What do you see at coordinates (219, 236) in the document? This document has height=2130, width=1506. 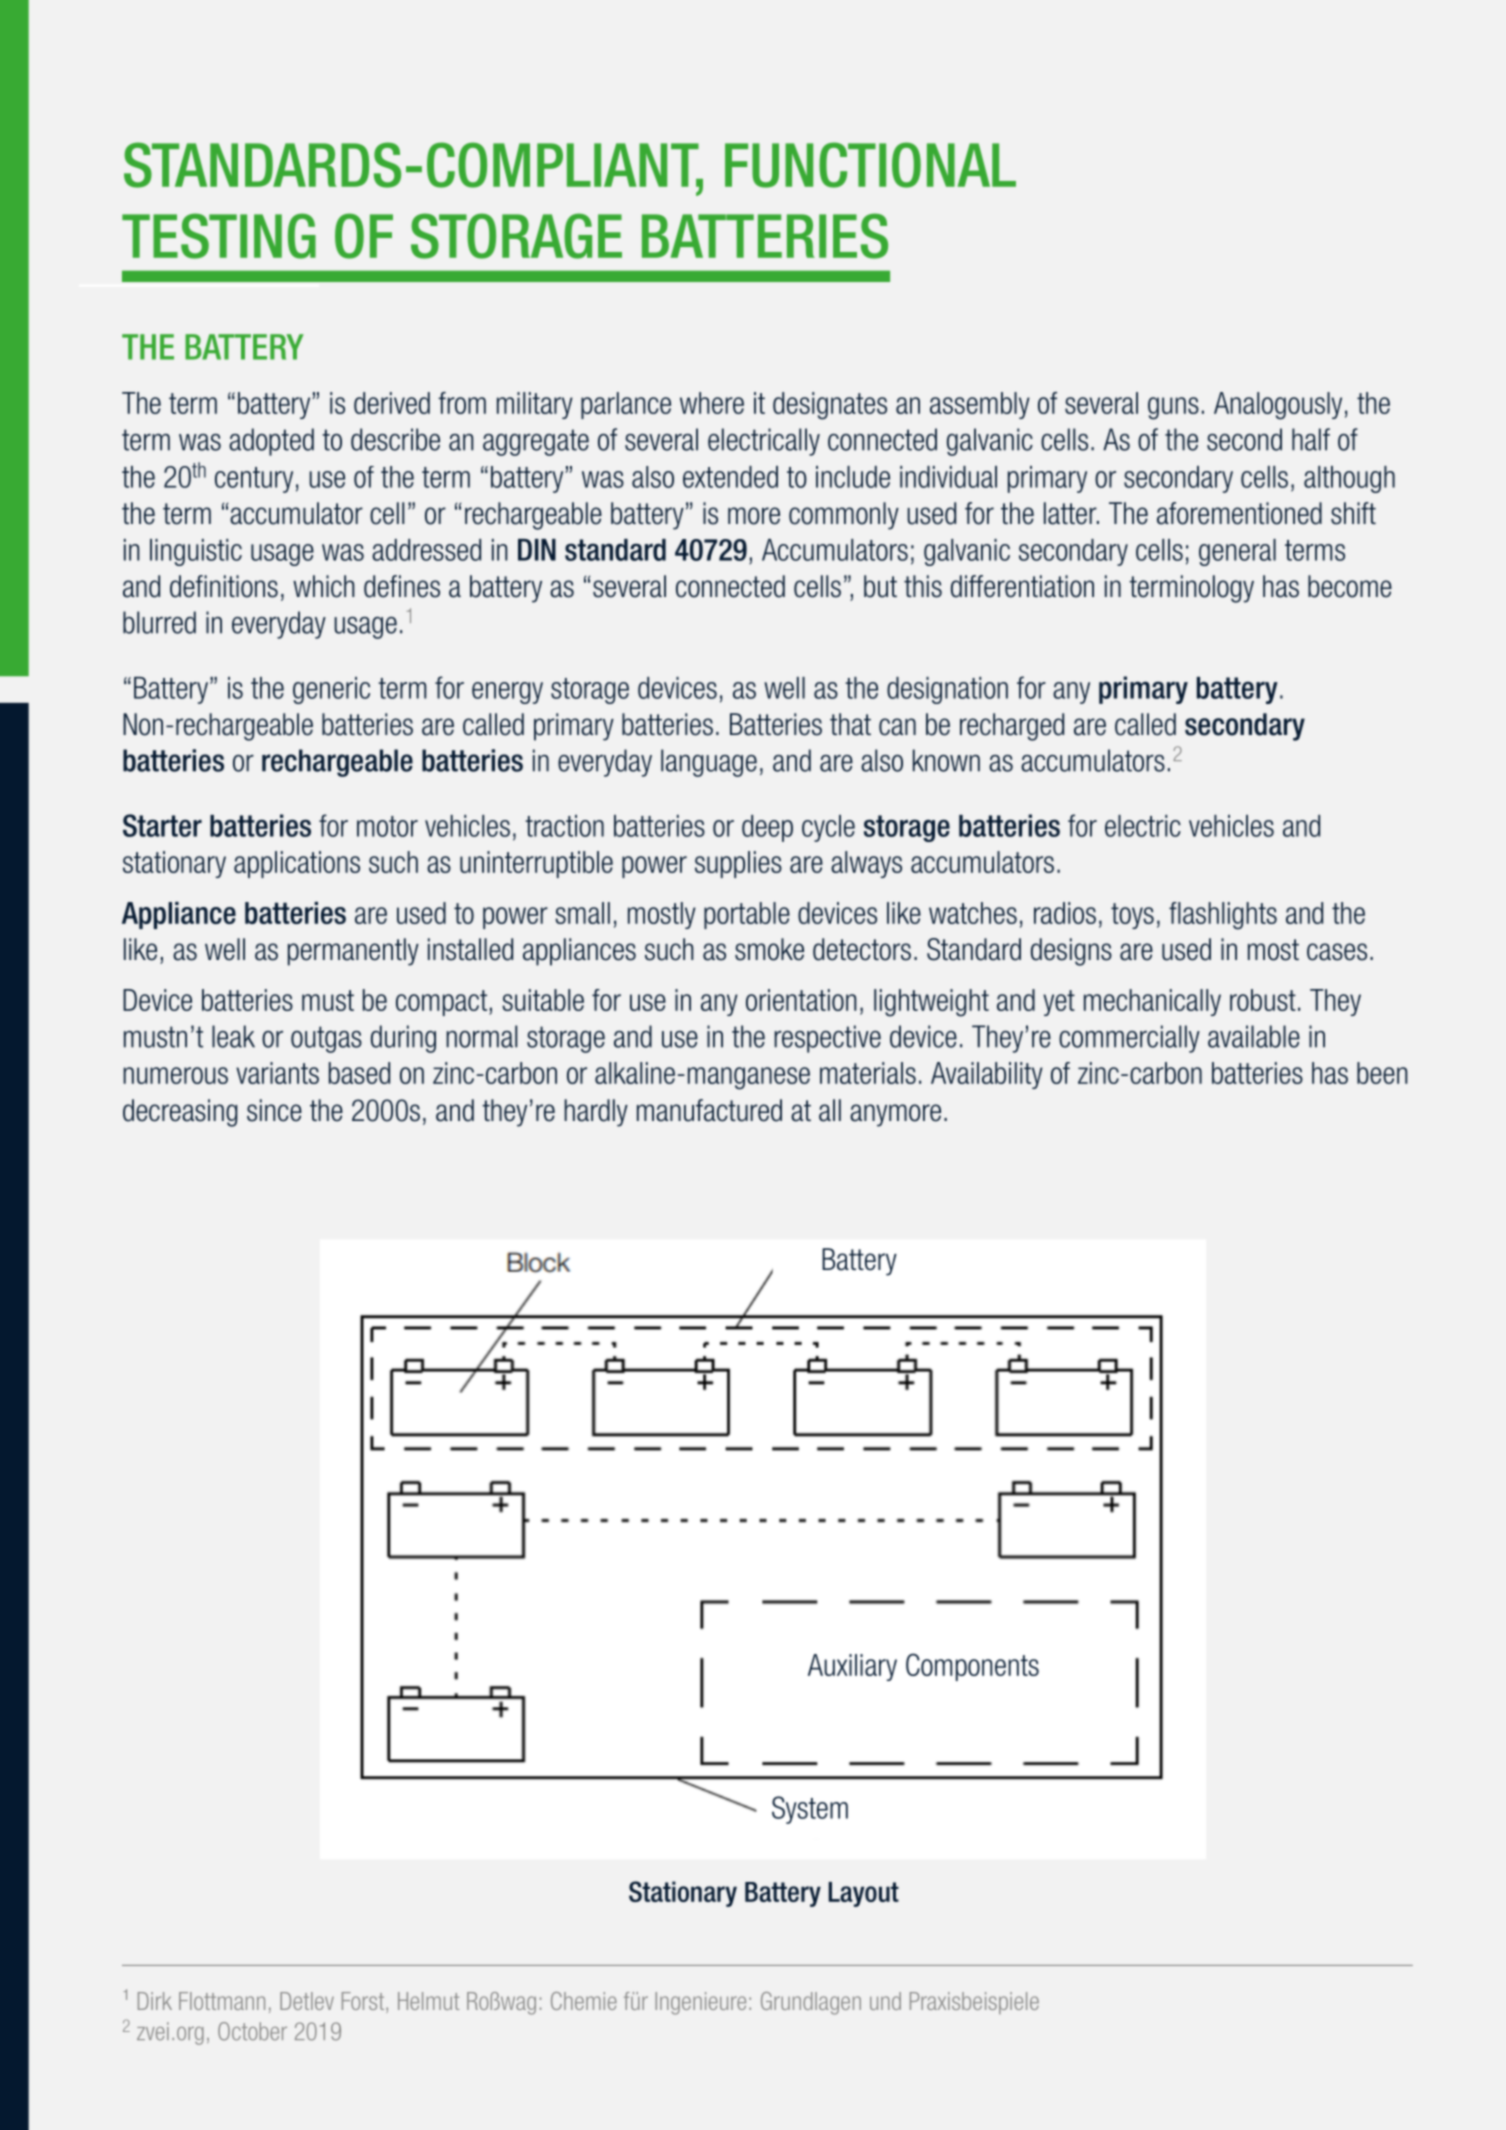 I see `TESTING` at bounding box center [219, 236].
